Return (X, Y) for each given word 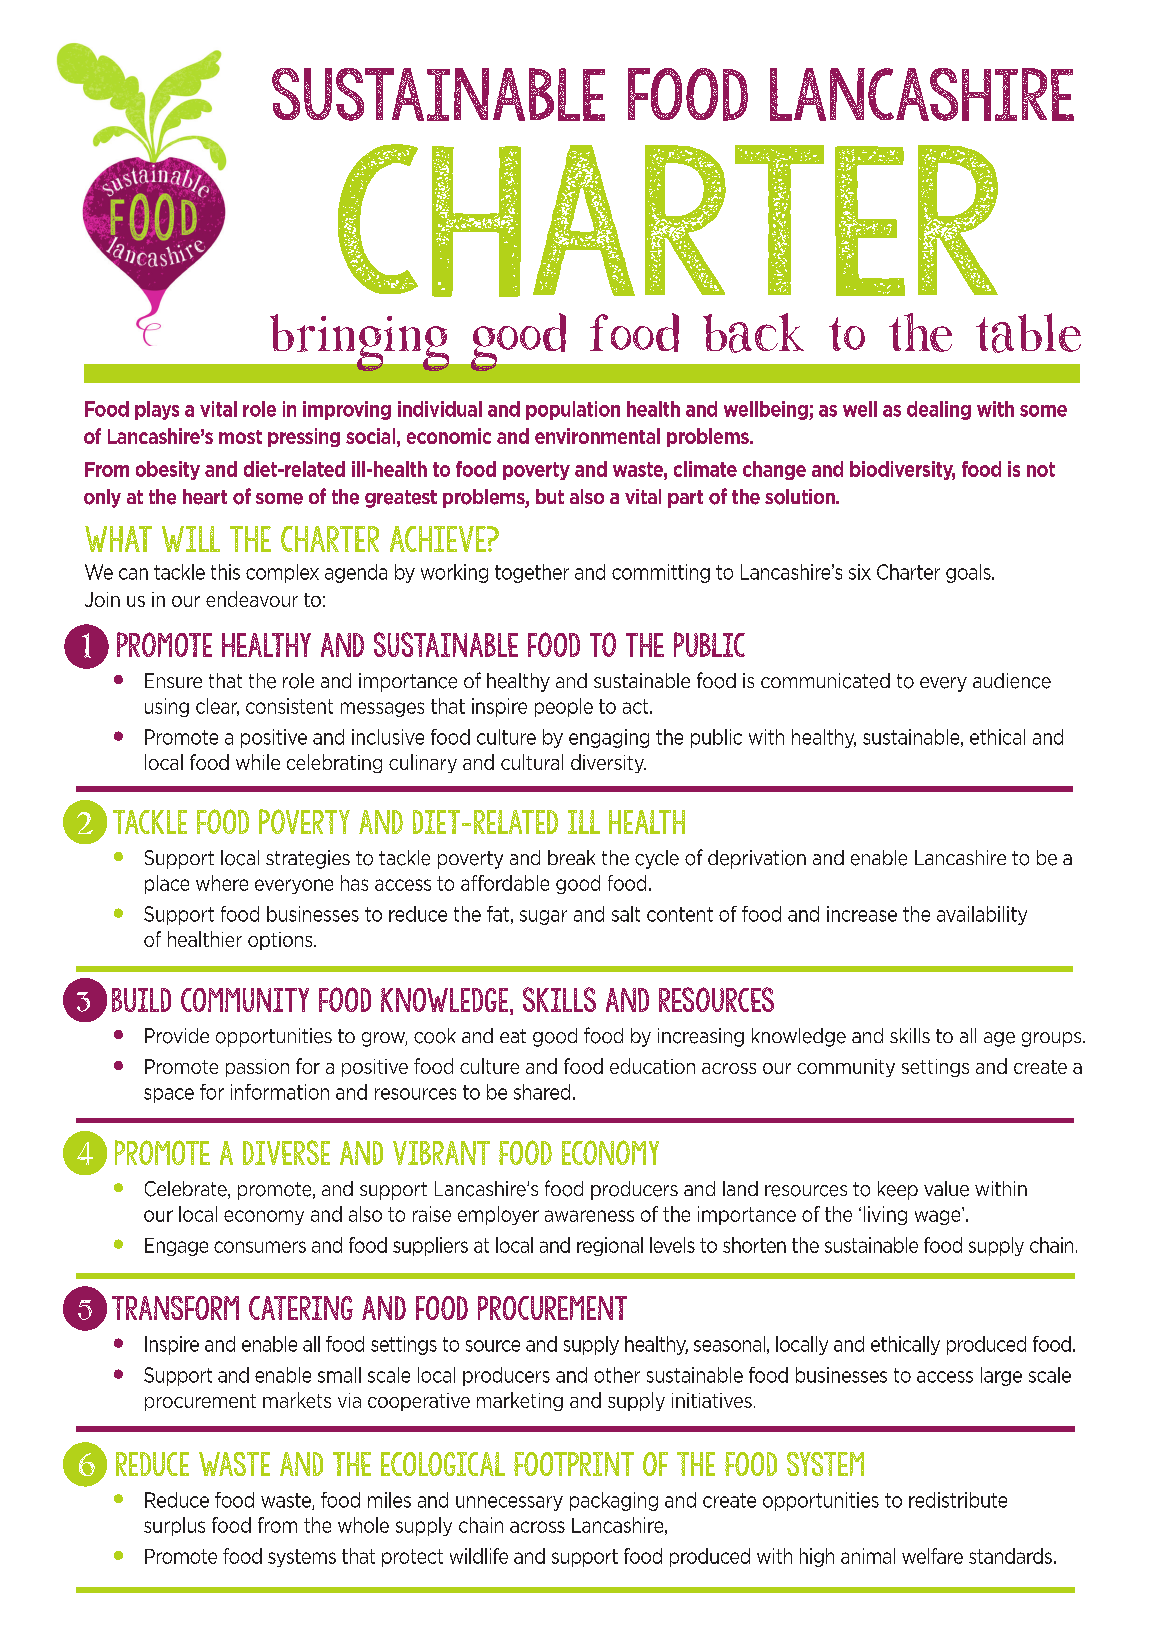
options (281, 941)
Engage (176, 1247)
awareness (589, 1216)
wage (939, 1216)
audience (1012, 681)
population (573, 410)
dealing (939, 410)
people (564, 707)
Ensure (173, 680)
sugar (543, 917)
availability (982, 915)
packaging (614, 1501)
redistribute (958, 1500)
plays (157, 410)
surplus (174, 1526)
